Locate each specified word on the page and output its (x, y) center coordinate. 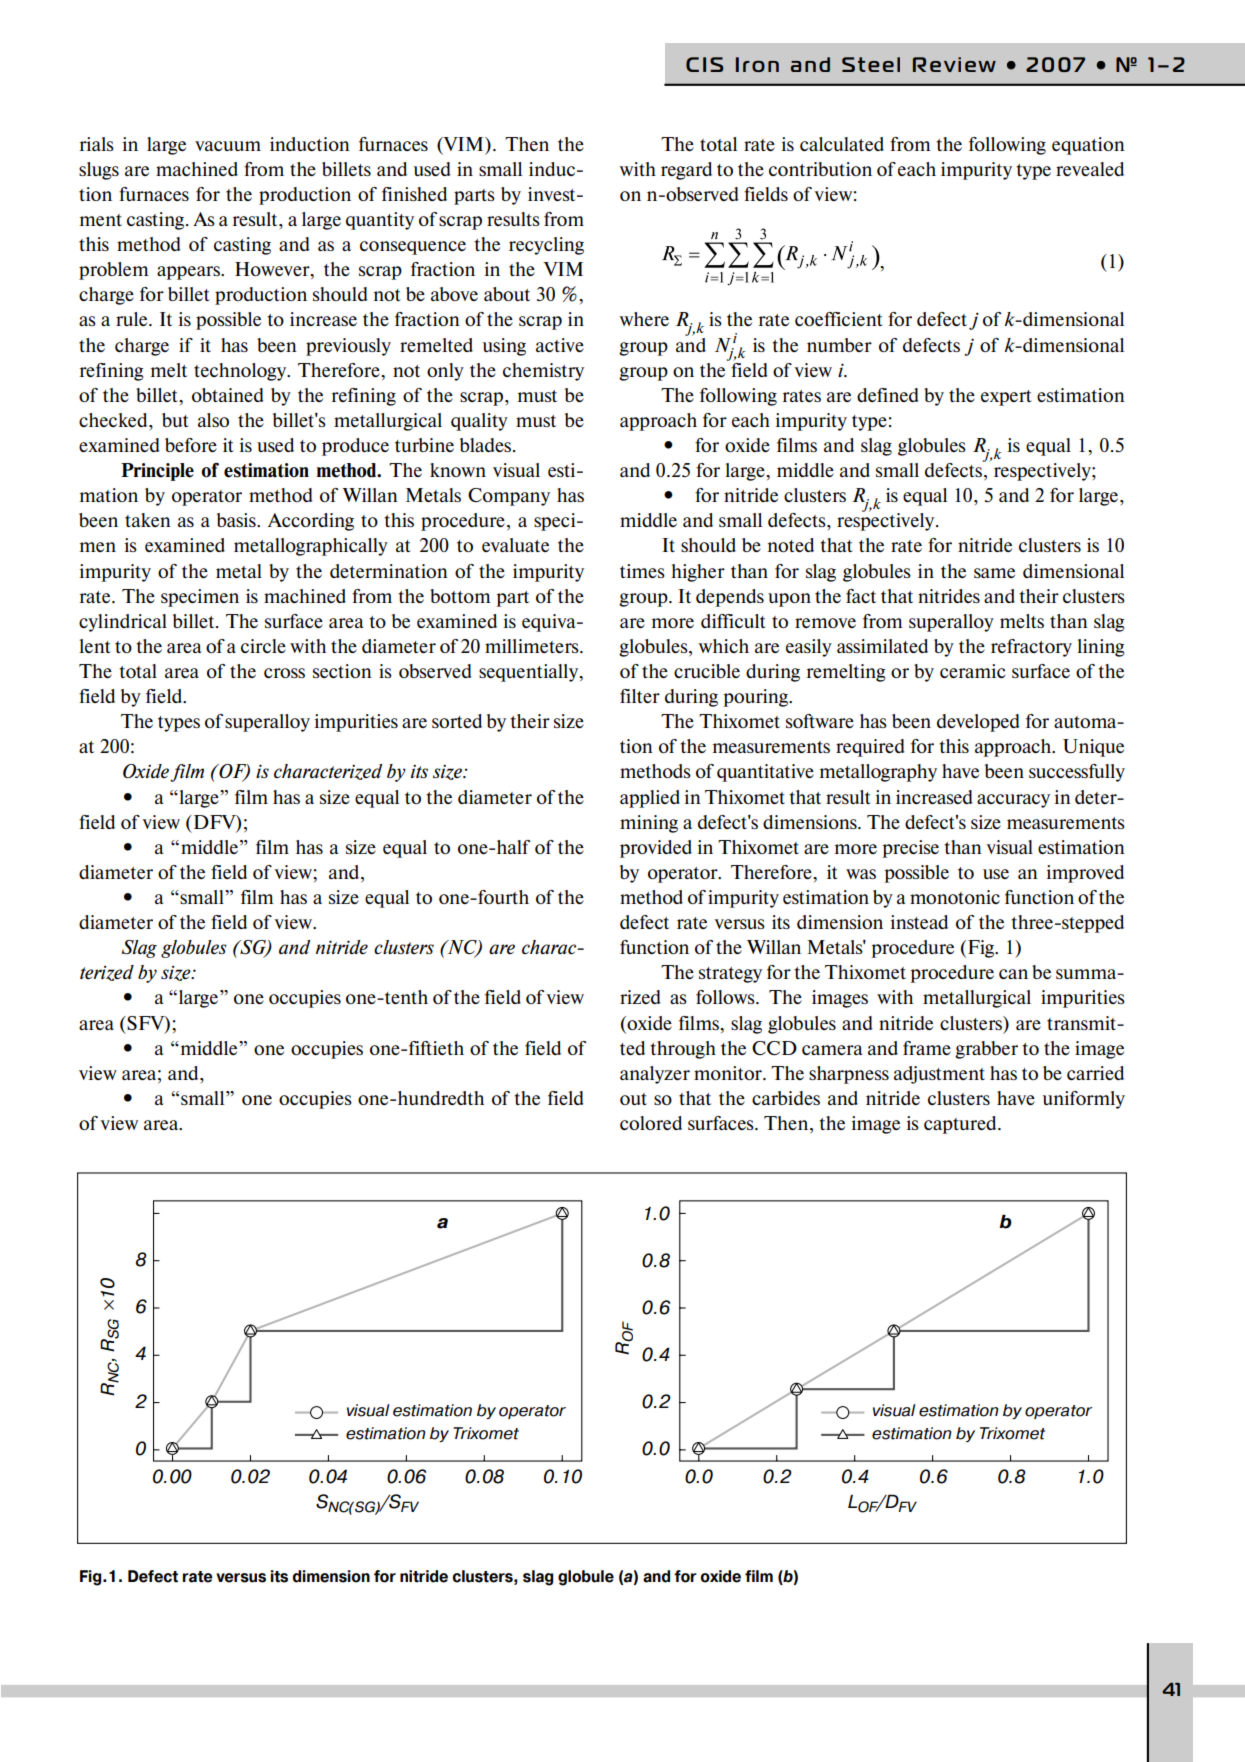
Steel (871, 64)
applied (650, 799)
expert (1006, 398)
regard (686, 171)
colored (651, 1123)
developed (978, 723)
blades (487, 445)
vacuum (228, 146)
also (213, 420)
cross (284, 673)
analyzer (655, 1075)
